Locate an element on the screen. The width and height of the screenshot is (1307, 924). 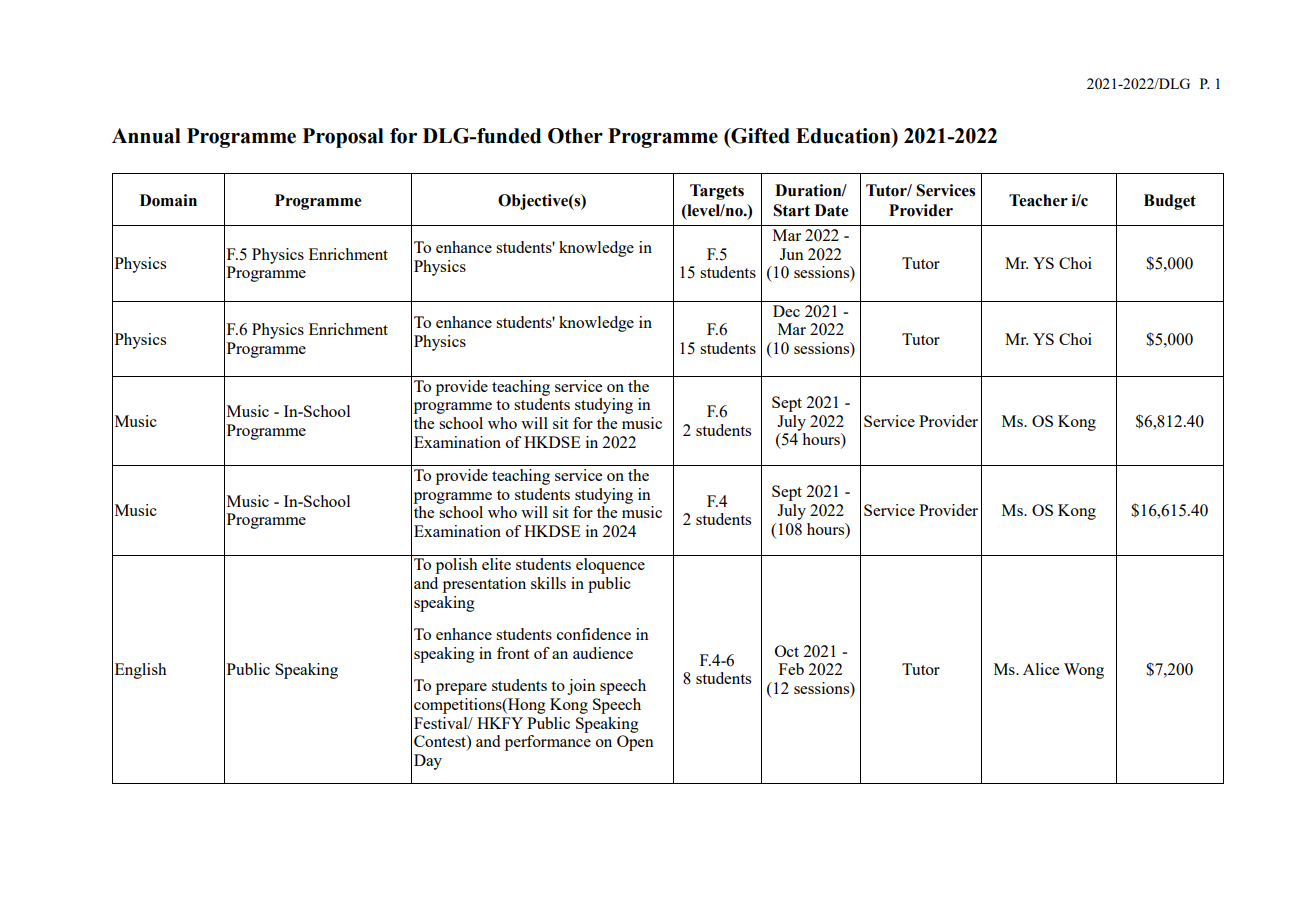
Teacher is located at coordinates (1038, 200).
